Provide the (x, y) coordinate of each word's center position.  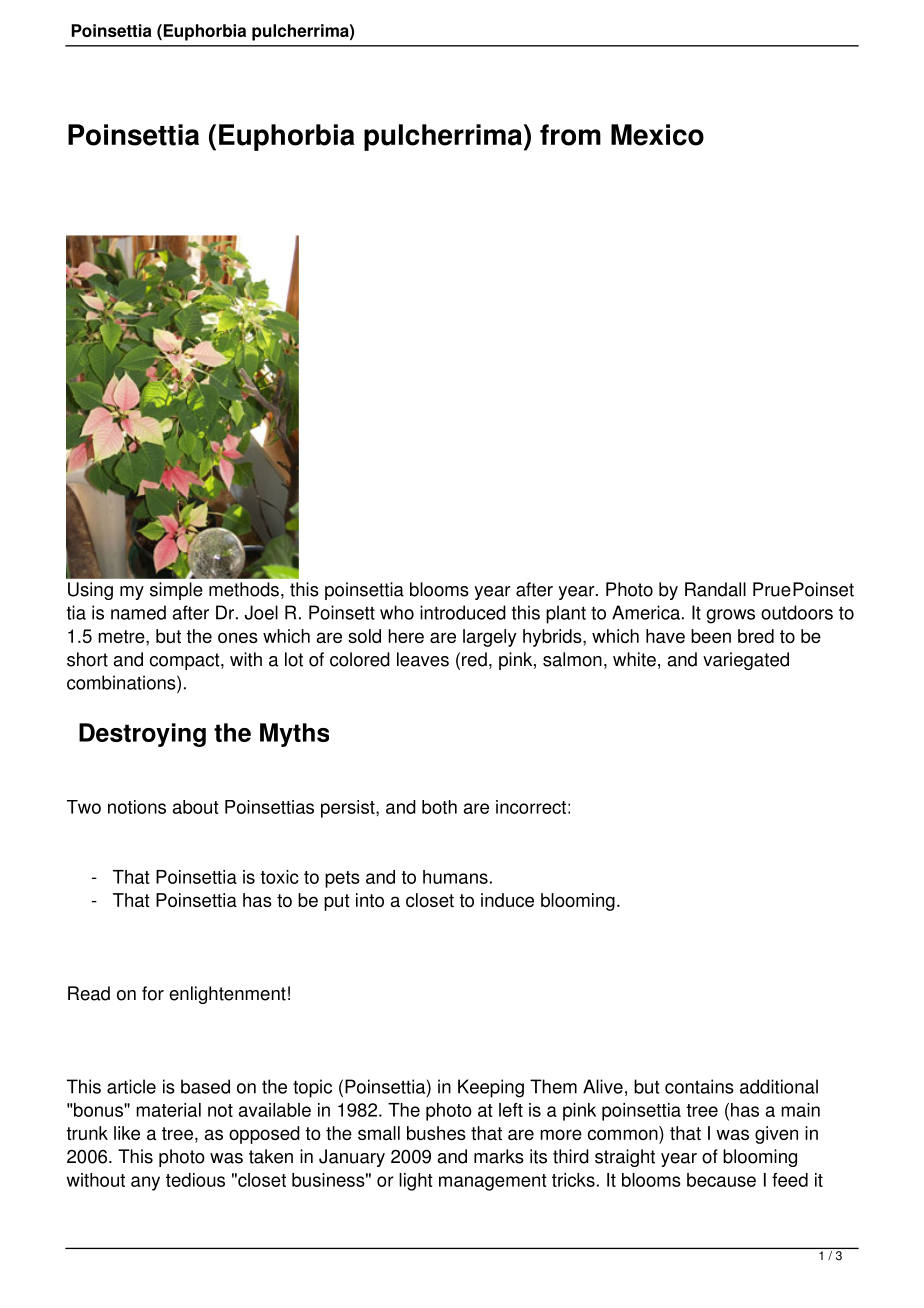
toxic (279, 877)
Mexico (657, 135)
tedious (195, 1180)
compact (186, 661)
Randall (715, 589)
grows (731, 616)
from (570, 135)
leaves (423, 659)
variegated (746, 661)
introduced (463, 612)
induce (507, 900)
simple (176, 591)
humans (455, 877)
